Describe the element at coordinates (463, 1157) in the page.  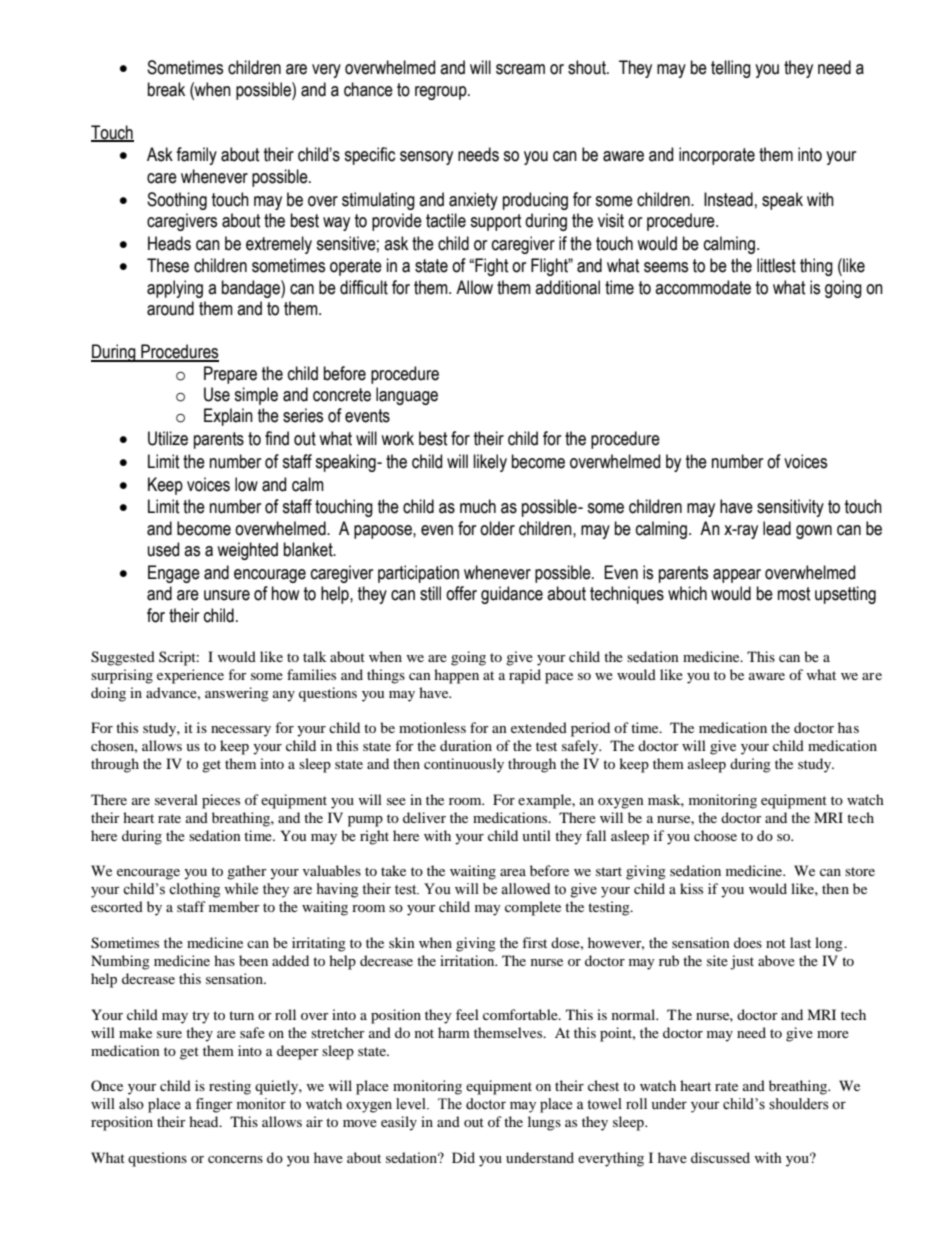
I see `Did` at that location.
